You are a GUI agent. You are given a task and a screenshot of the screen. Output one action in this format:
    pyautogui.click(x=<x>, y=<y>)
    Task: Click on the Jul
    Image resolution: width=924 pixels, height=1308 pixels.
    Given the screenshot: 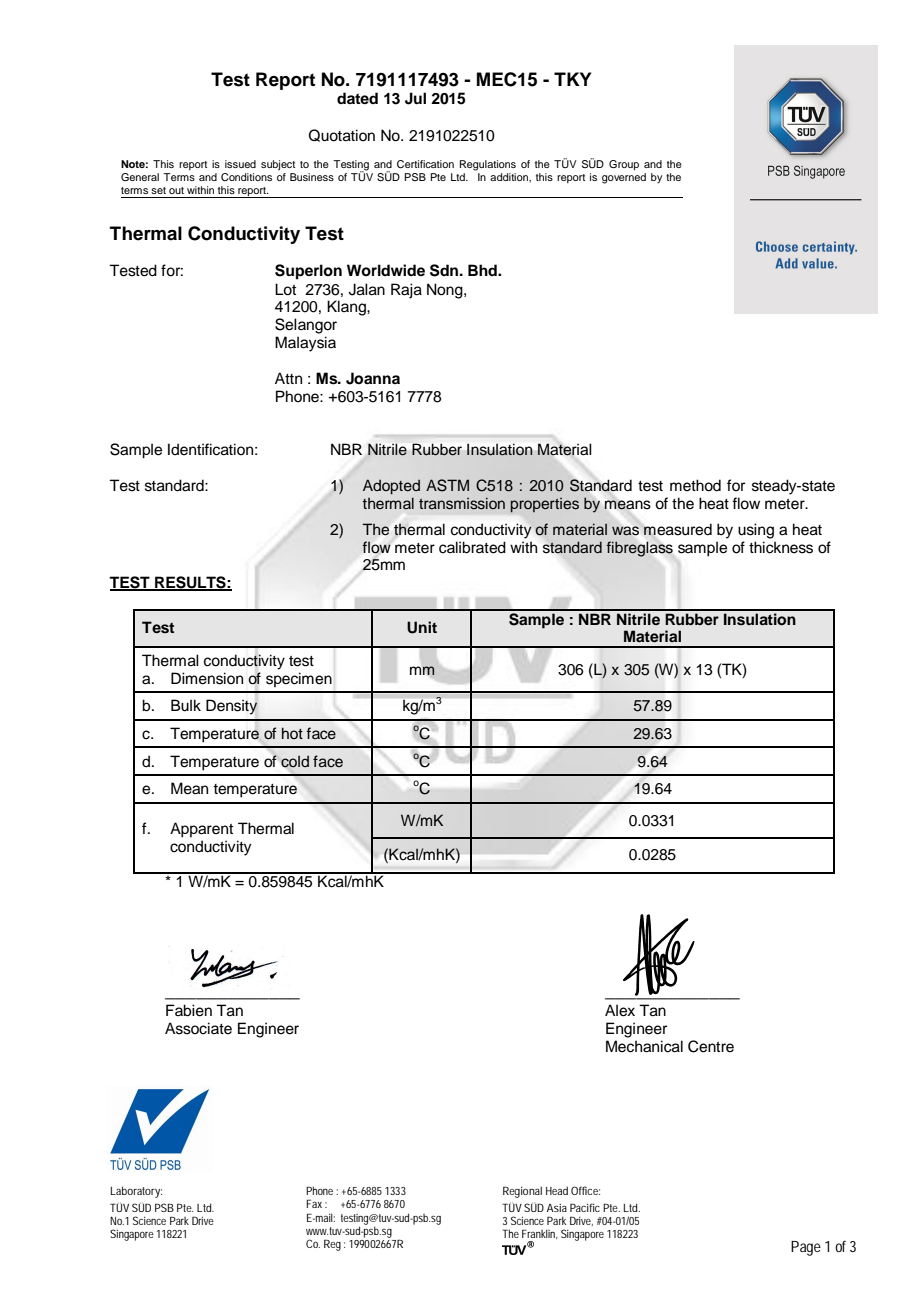 What is the action you would take?
    pyautogui.click(x=415, y=98)
